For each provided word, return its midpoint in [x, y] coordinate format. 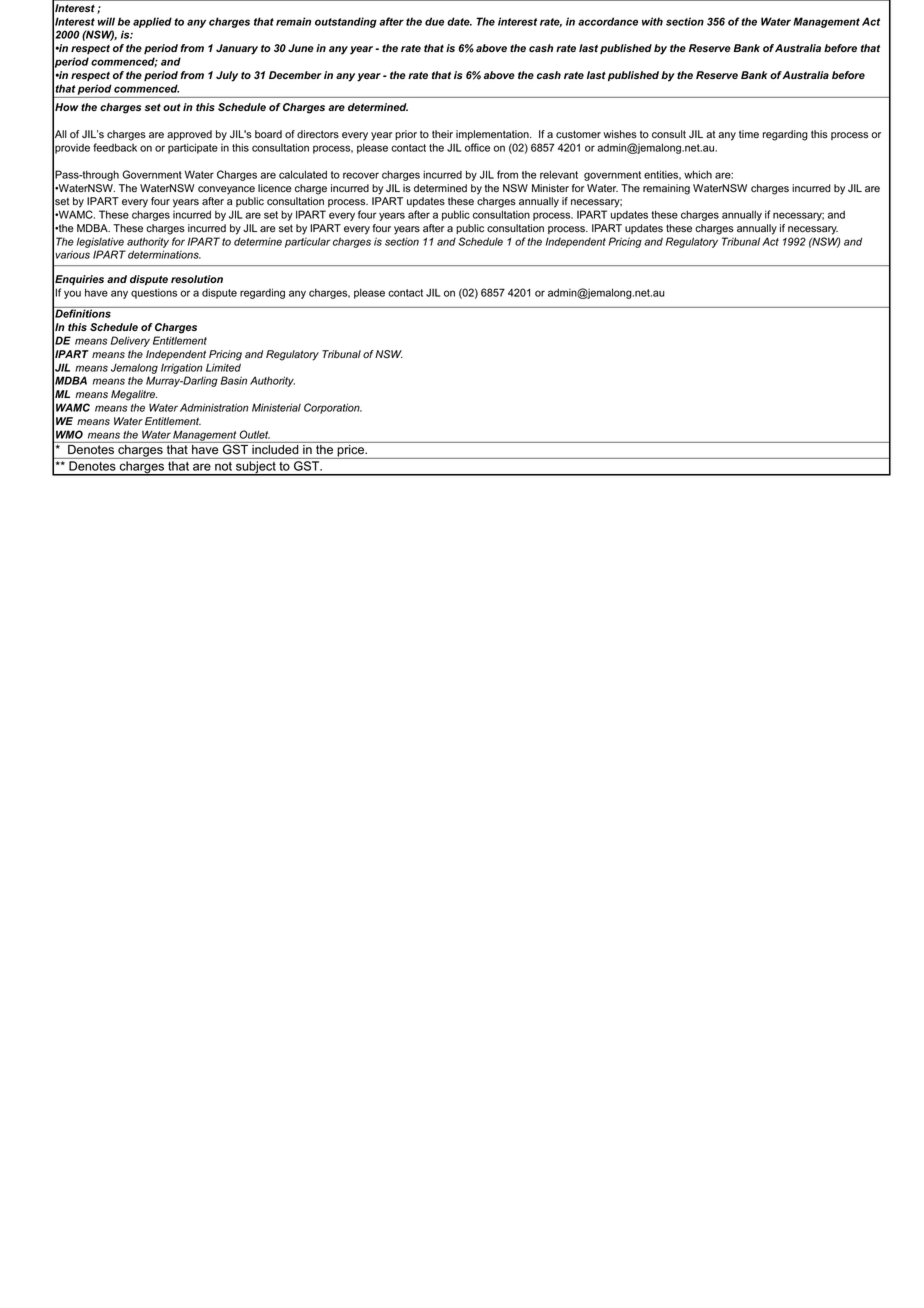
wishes [620, 134]
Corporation [333, 408]
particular [308, 242]
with [652, 21]
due [434, 21]
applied [152, 22]
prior [406, 135]
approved [189, 135]
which [698, 174]
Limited [223, 367]
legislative [100, 242]
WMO [69, 434]
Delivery [130, 341]
